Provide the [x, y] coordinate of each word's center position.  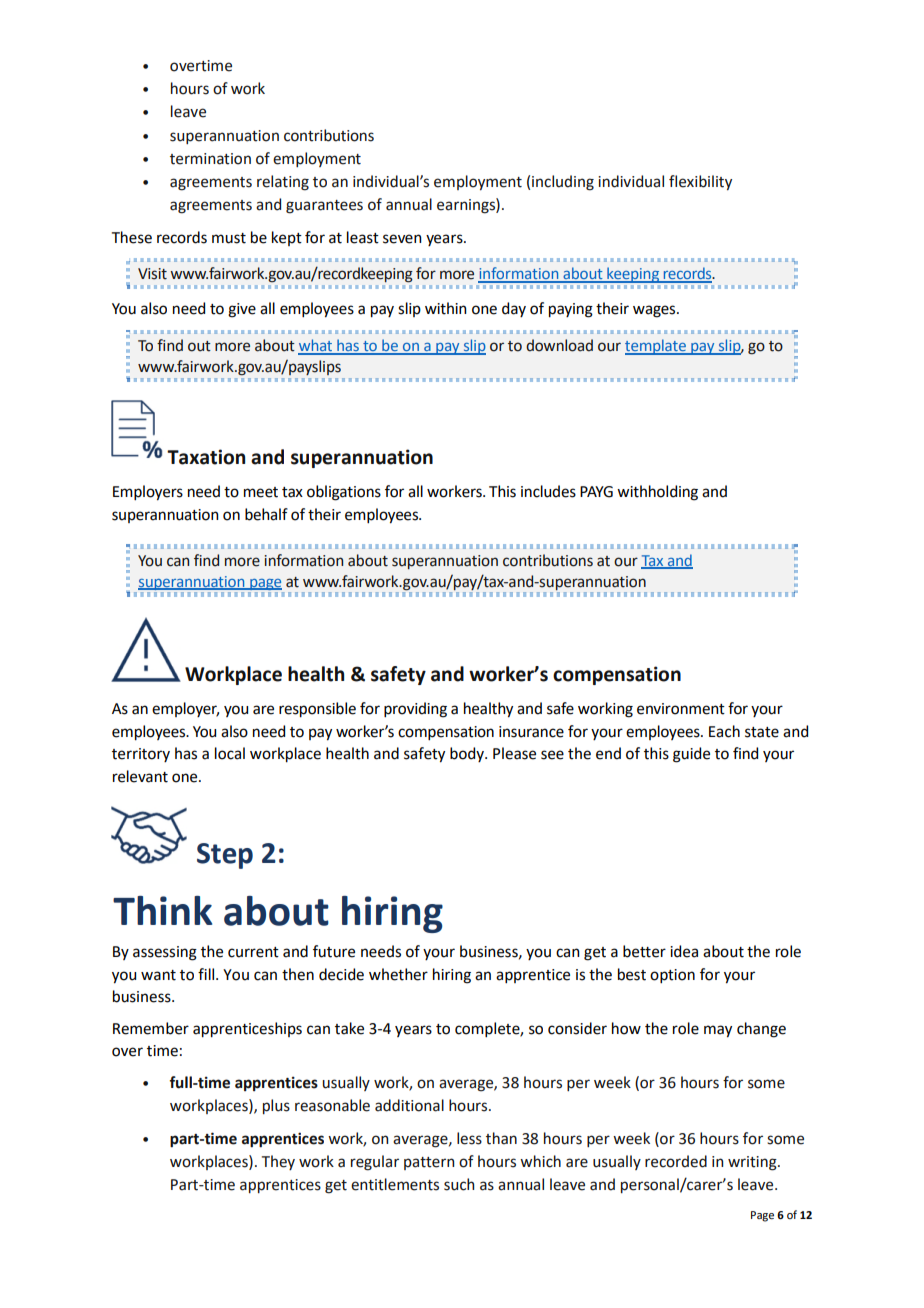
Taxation [206, 457]
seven [402, 239]
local [230, 753]
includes [548, 491]
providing [415, 710]
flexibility [700, 182]
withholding [657, 493]
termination [210, 159]
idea [684, 951]
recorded [676, 1161]
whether [398, 974]
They [278, 1162]
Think [162, 910]
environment [681, 709]
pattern [429, 1163]
